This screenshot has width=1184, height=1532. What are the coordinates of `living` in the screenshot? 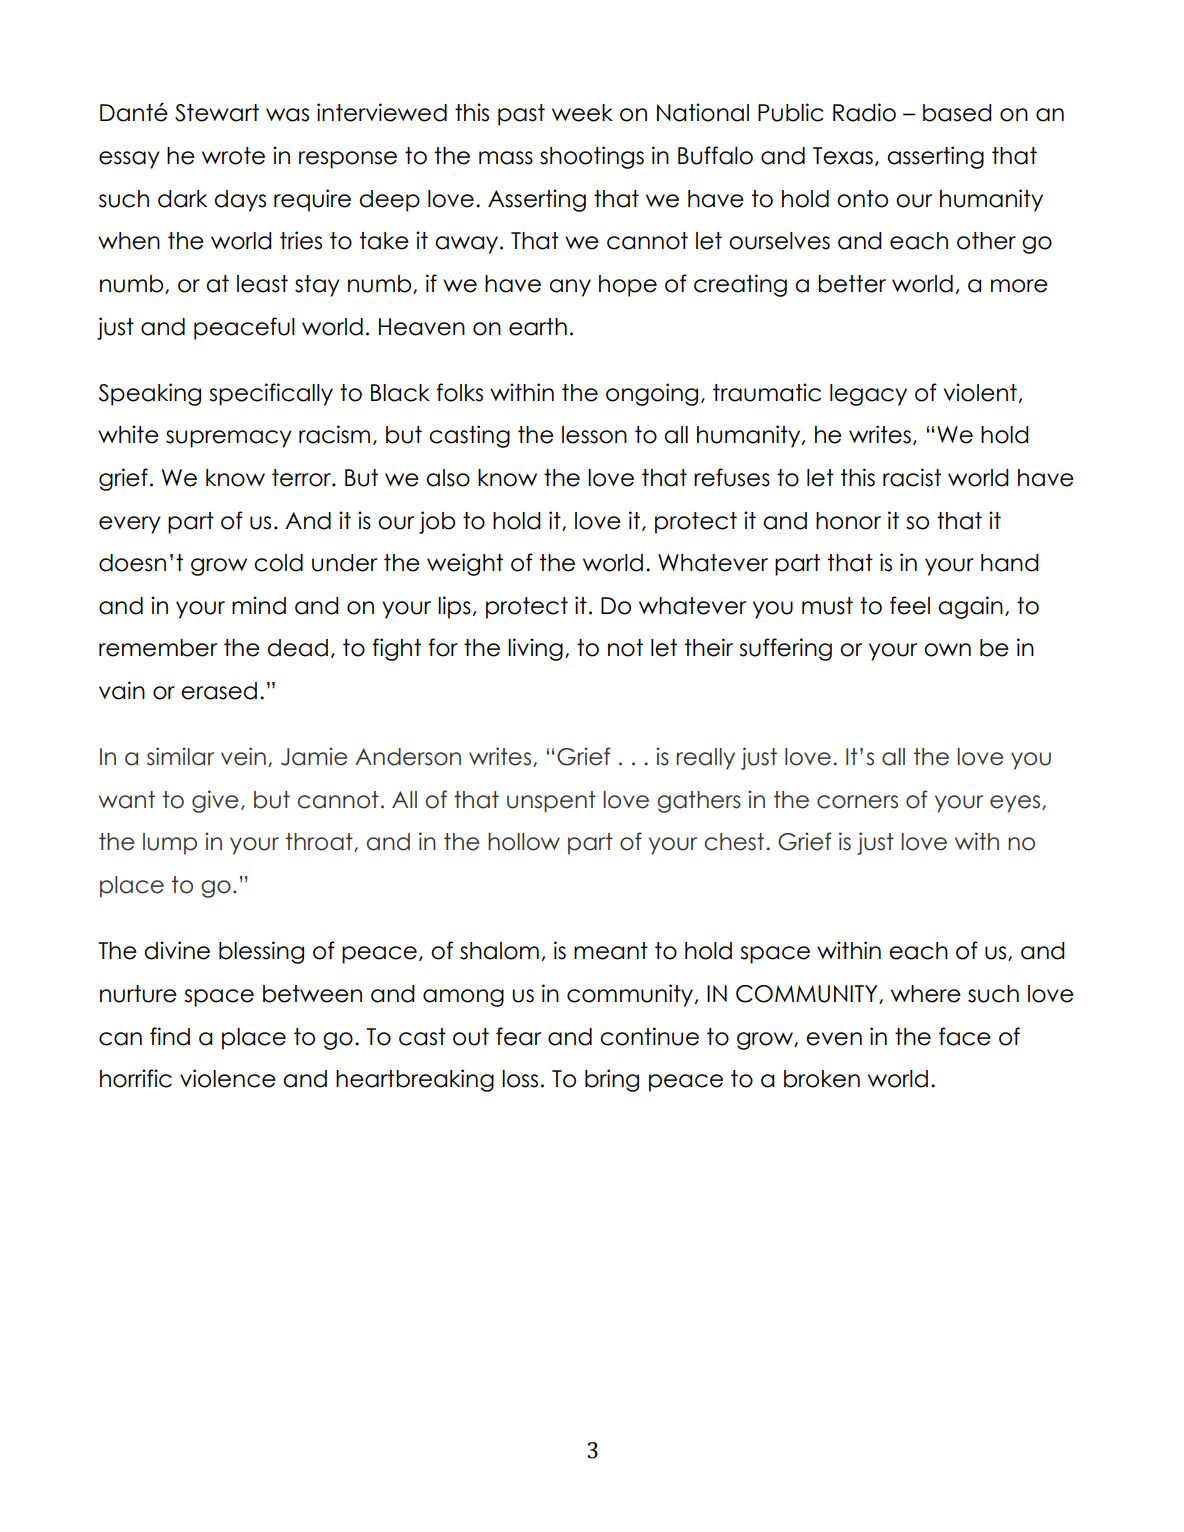 It's located at (535, 649).
